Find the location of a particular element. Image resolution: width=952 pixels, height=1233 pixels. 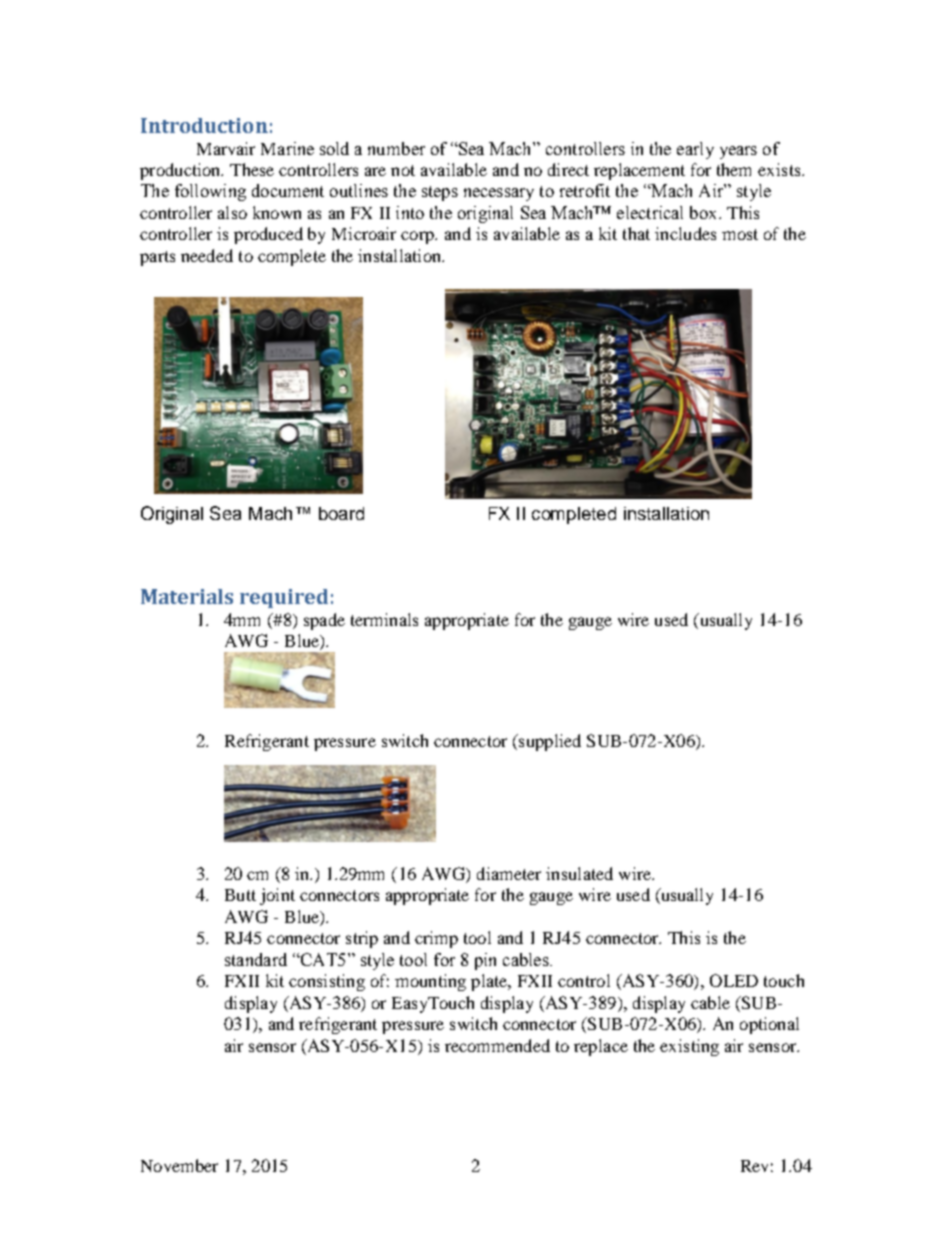

Butt is located at coordinates (240, 895).
